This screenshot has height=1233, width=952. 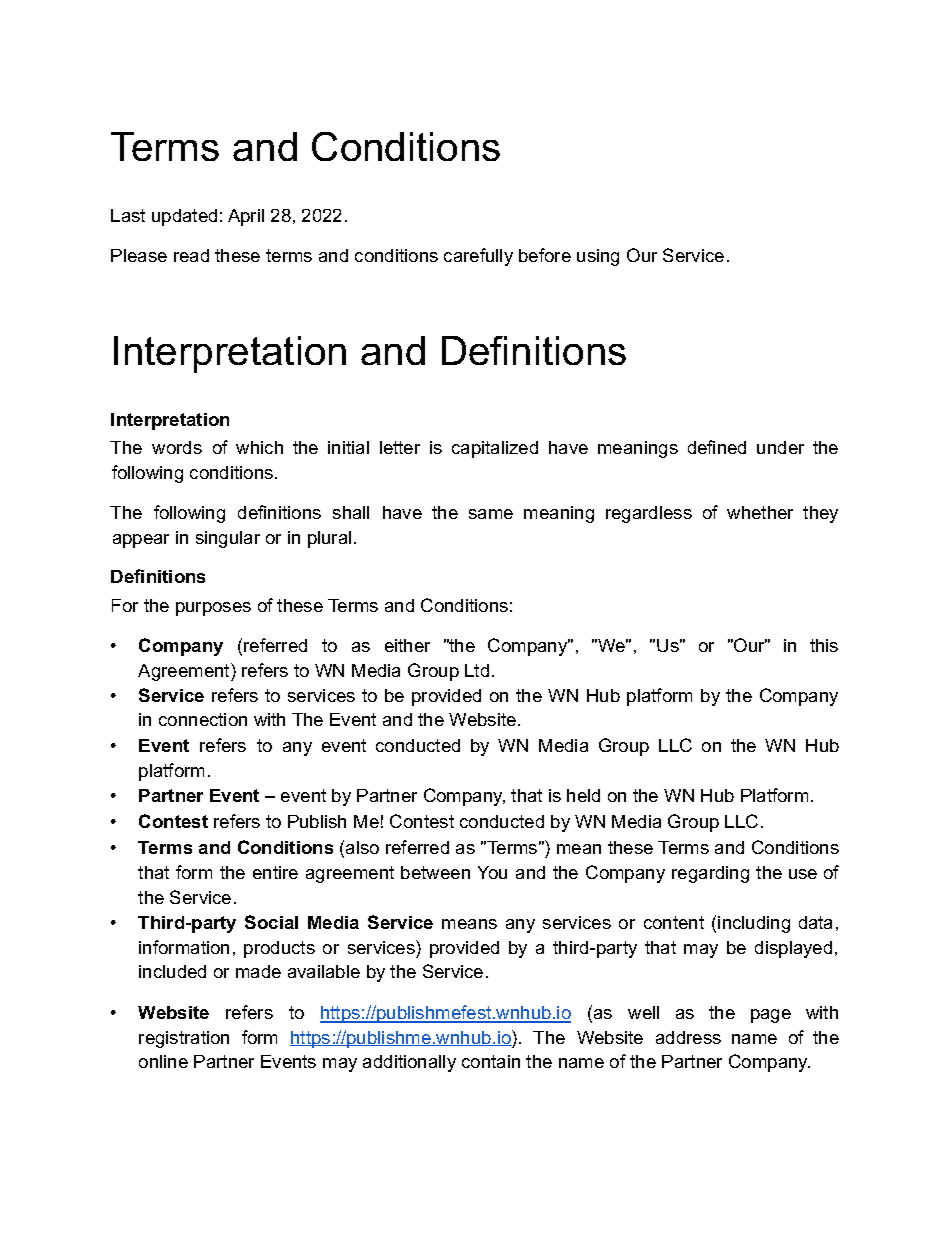 I want to click on capitalized, so click(x=495, y=449).
